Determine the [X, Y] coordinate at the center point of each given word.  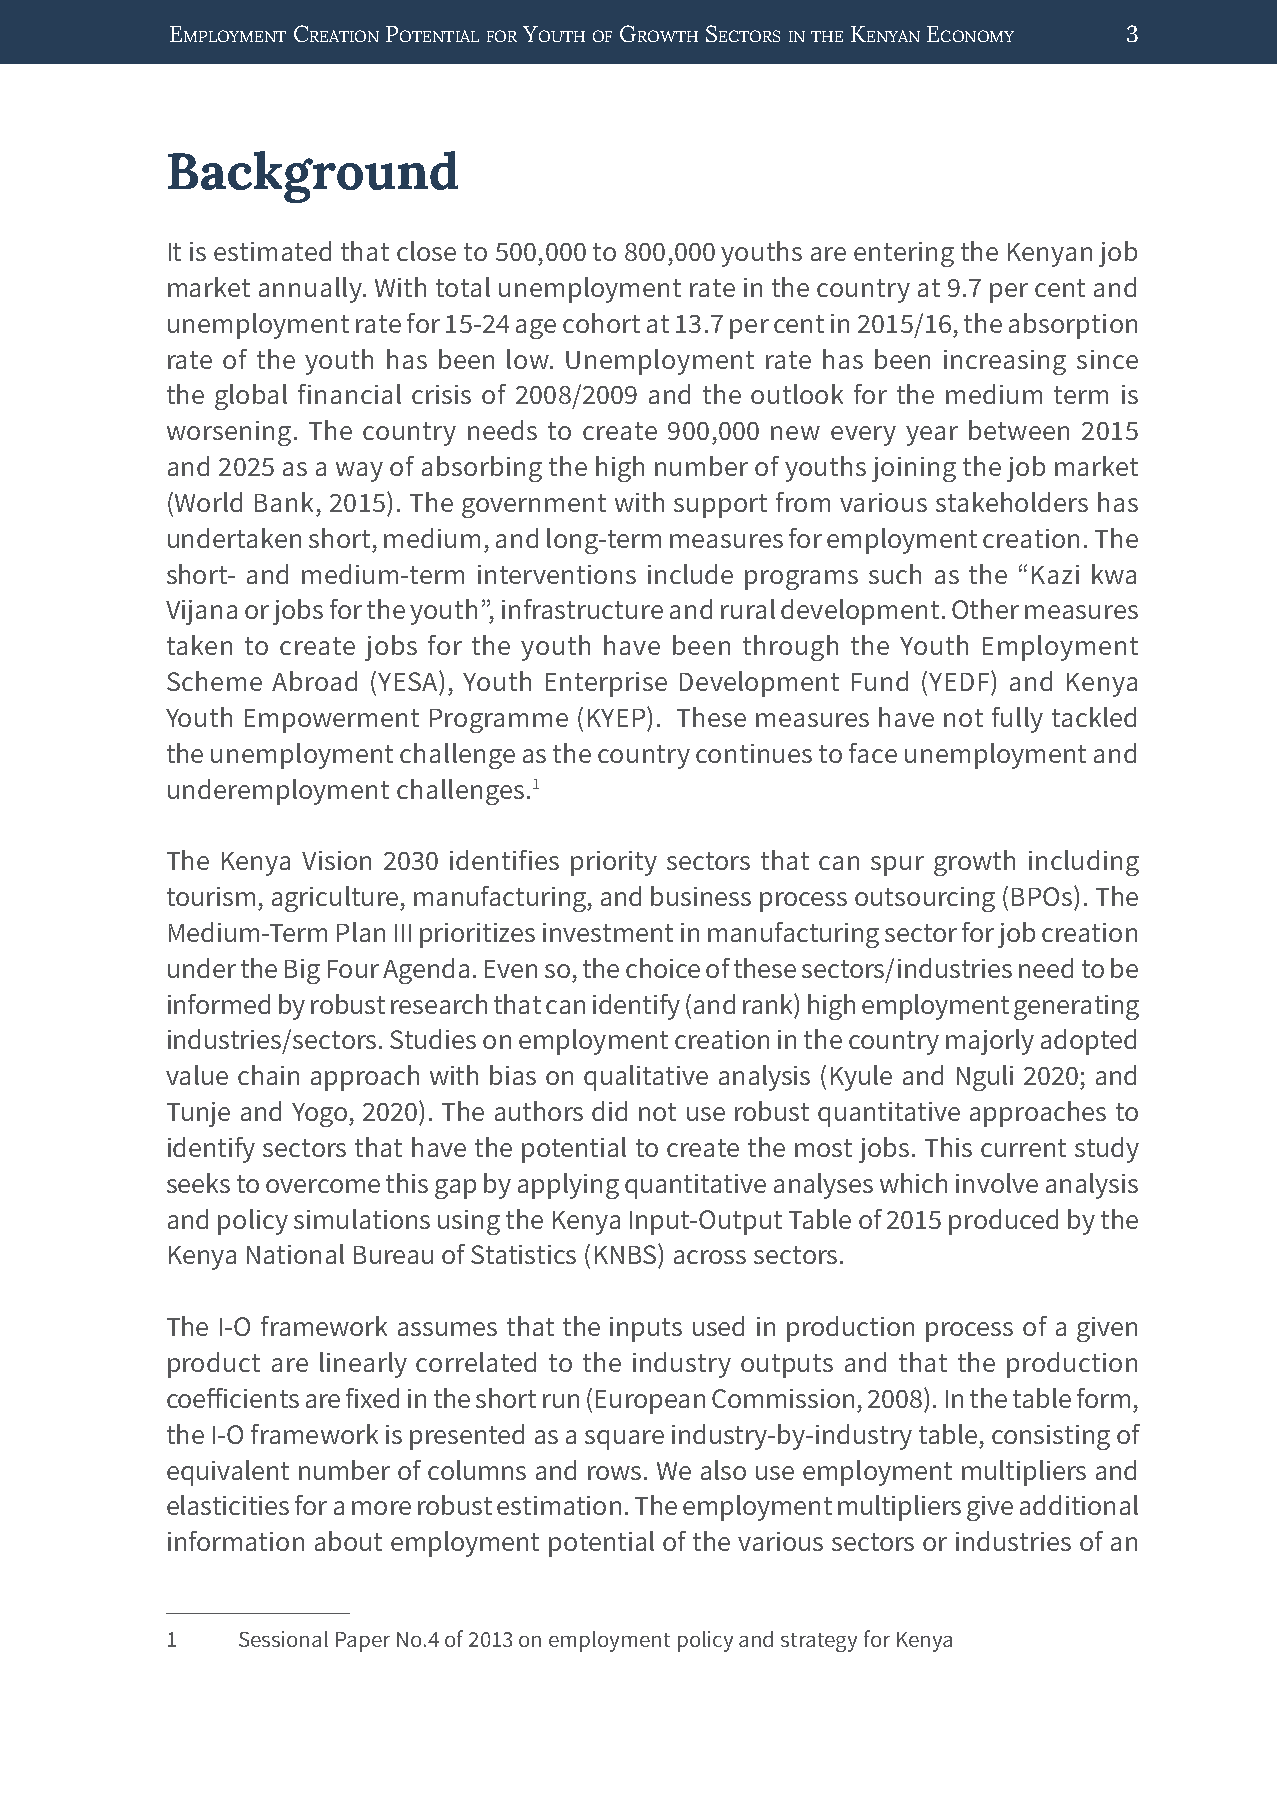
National [295, 1254]
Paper [363, 1642]
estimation [559, 1505]
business [701, 896]
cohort [601, 323]
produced [1003, 1222]
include [690, 574]
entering [904, 254]
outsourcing [925, 899]
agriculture [335, 899]
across [710, 1257]
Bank [284, 502]
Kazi [1055, 574]
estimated [272, 251]
